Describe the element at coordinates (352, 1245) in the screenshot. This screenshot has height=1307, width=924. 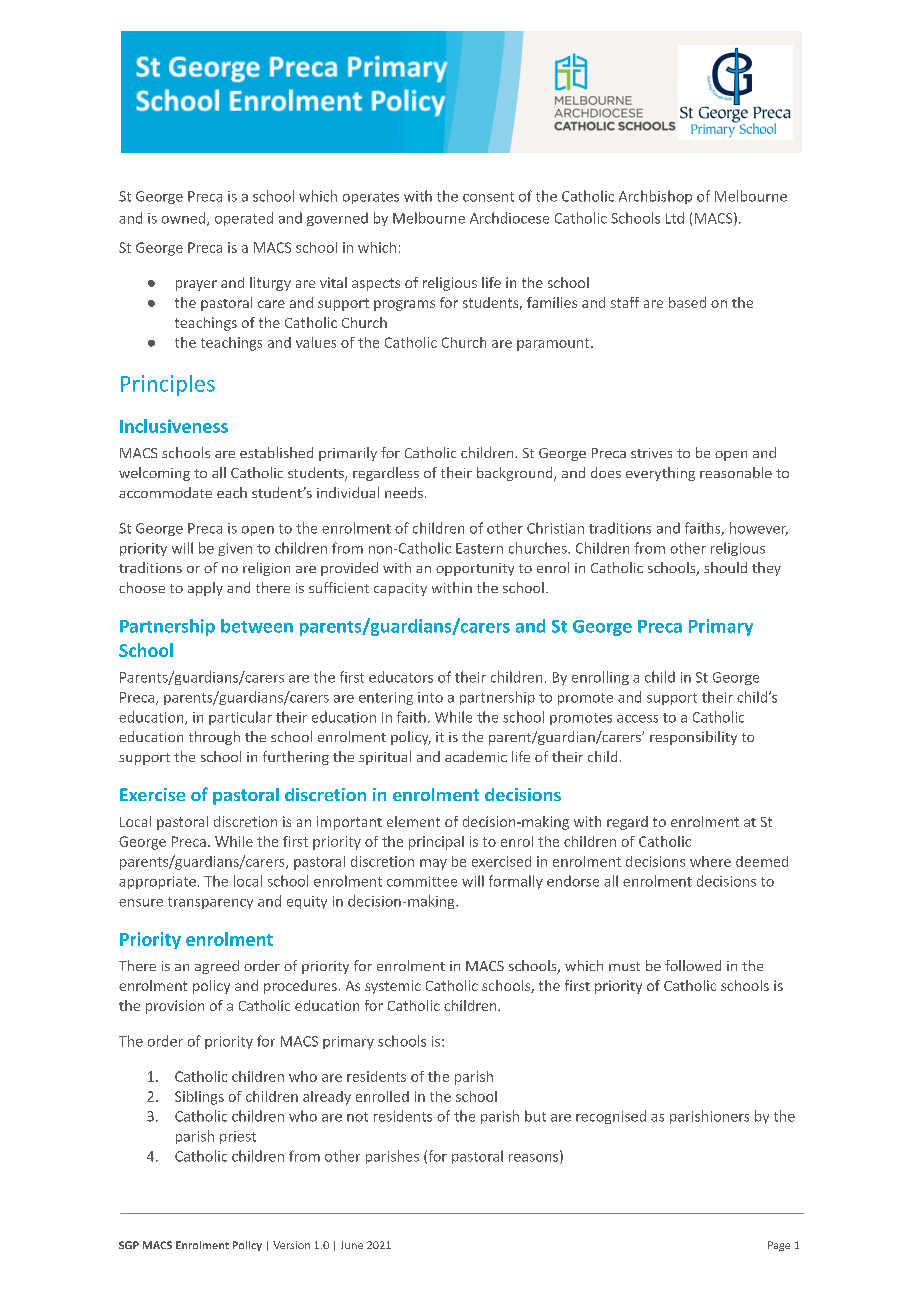
I see `June` at that location.
